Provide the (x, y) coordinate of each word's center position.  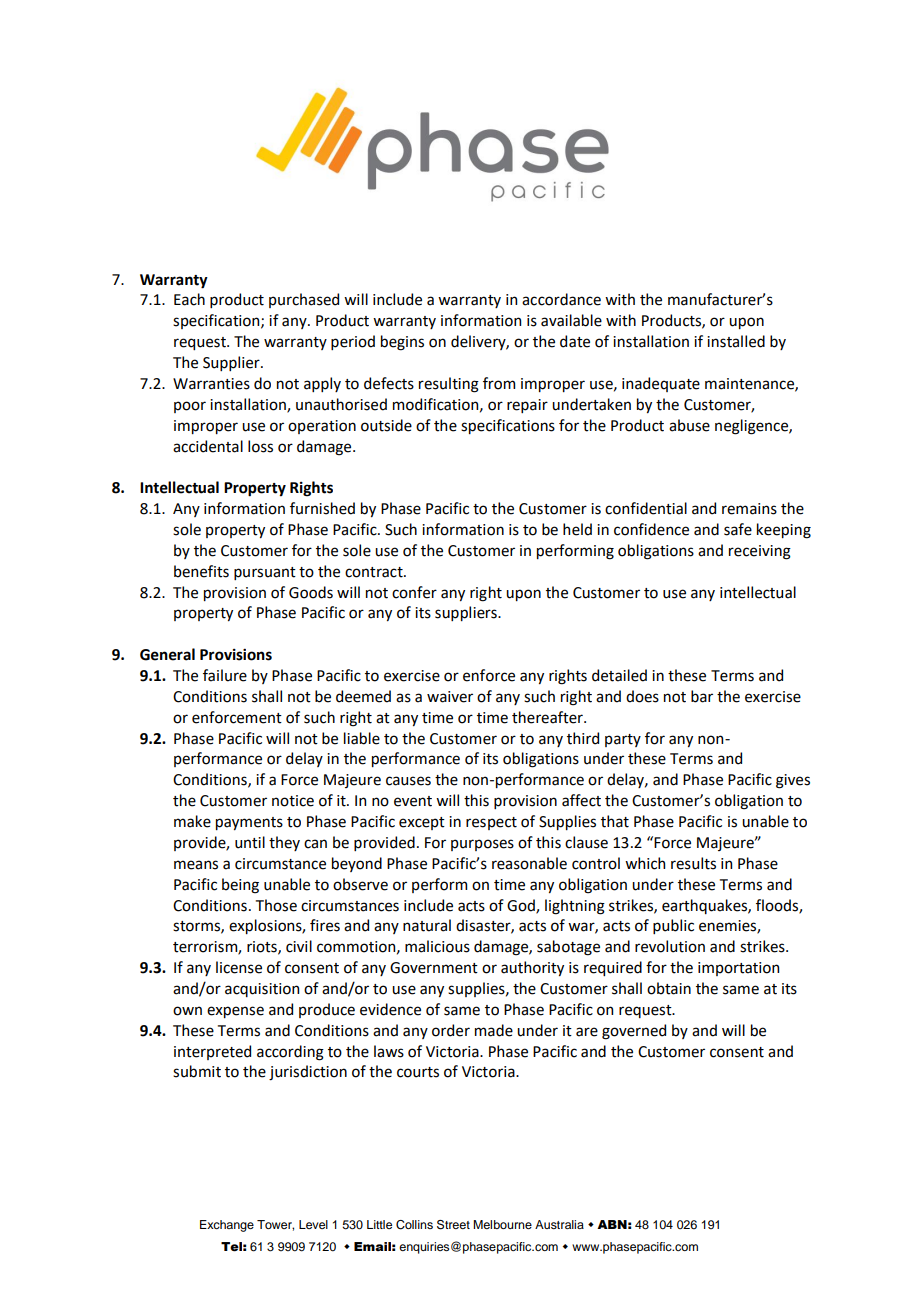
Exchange (227, 1226)
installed (736, 341)
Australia (559, 1224)
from (499, 383)
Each (189, 299)
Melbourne (502, 1224)
